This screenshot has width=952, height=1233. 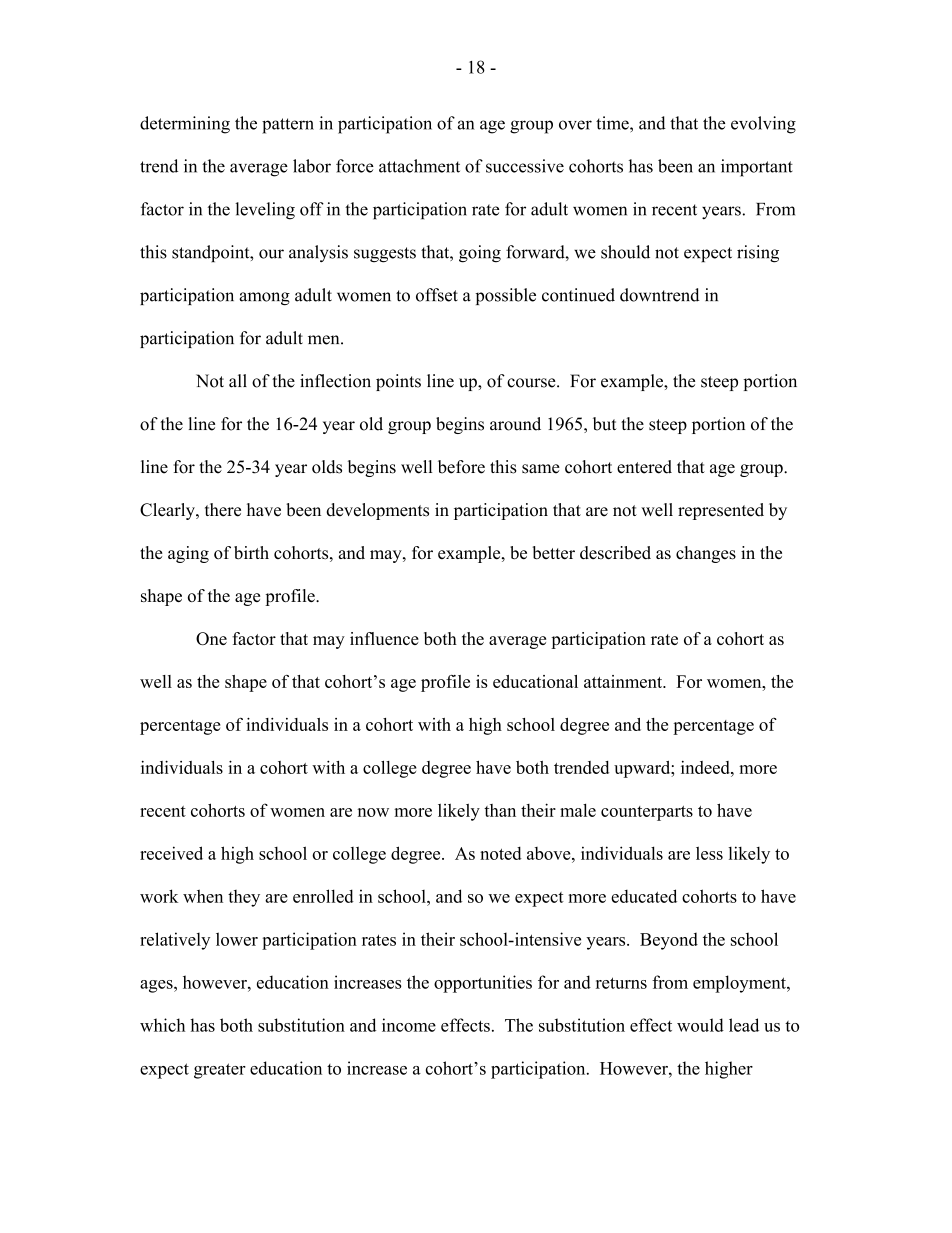 What do you see at coordinates (706, 767) in the screenshot?
I see `indeed` at bounding box center [706, 767].
